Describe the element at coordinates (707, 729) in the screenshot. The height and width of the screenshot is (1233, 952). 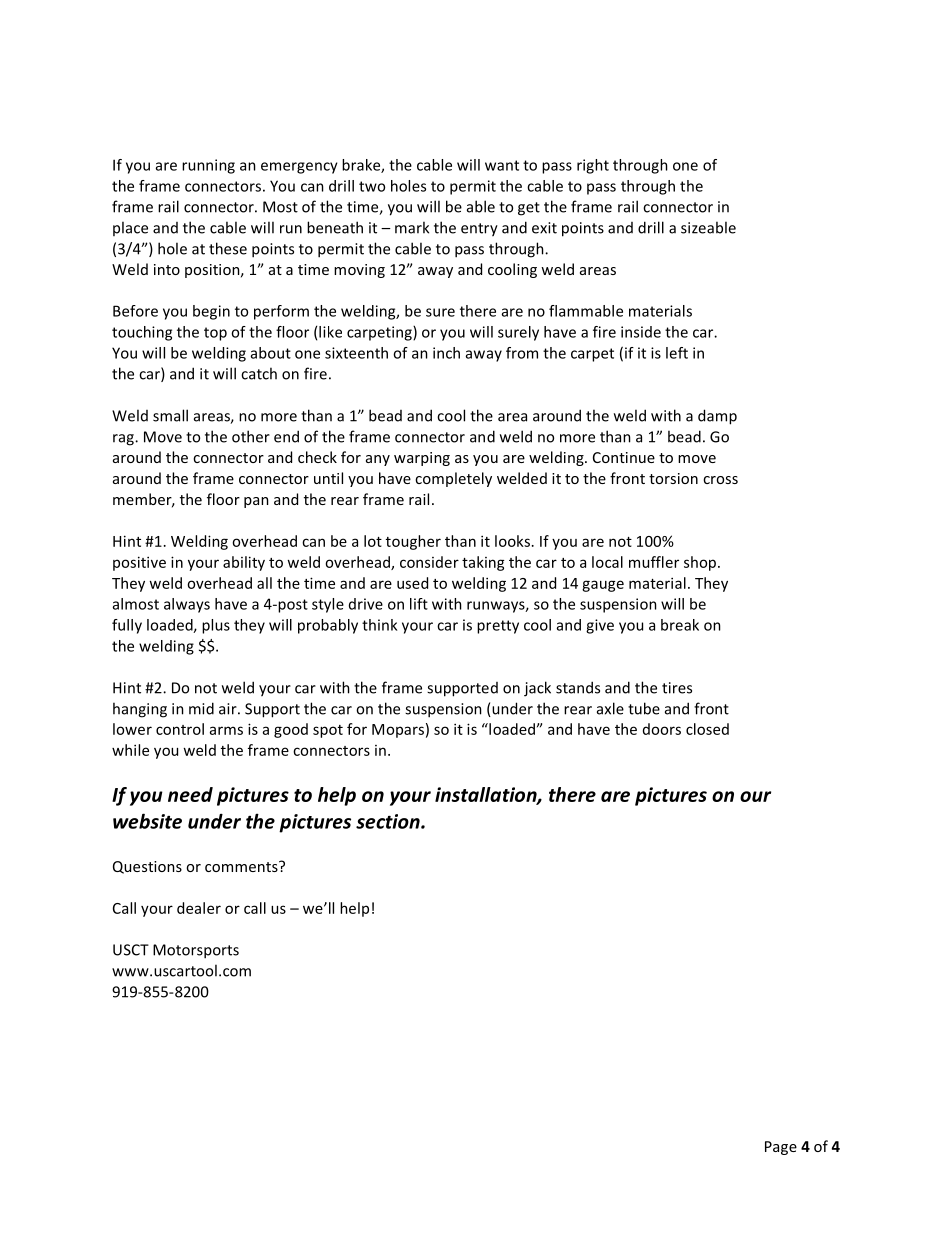
I see `closed` at that location.
